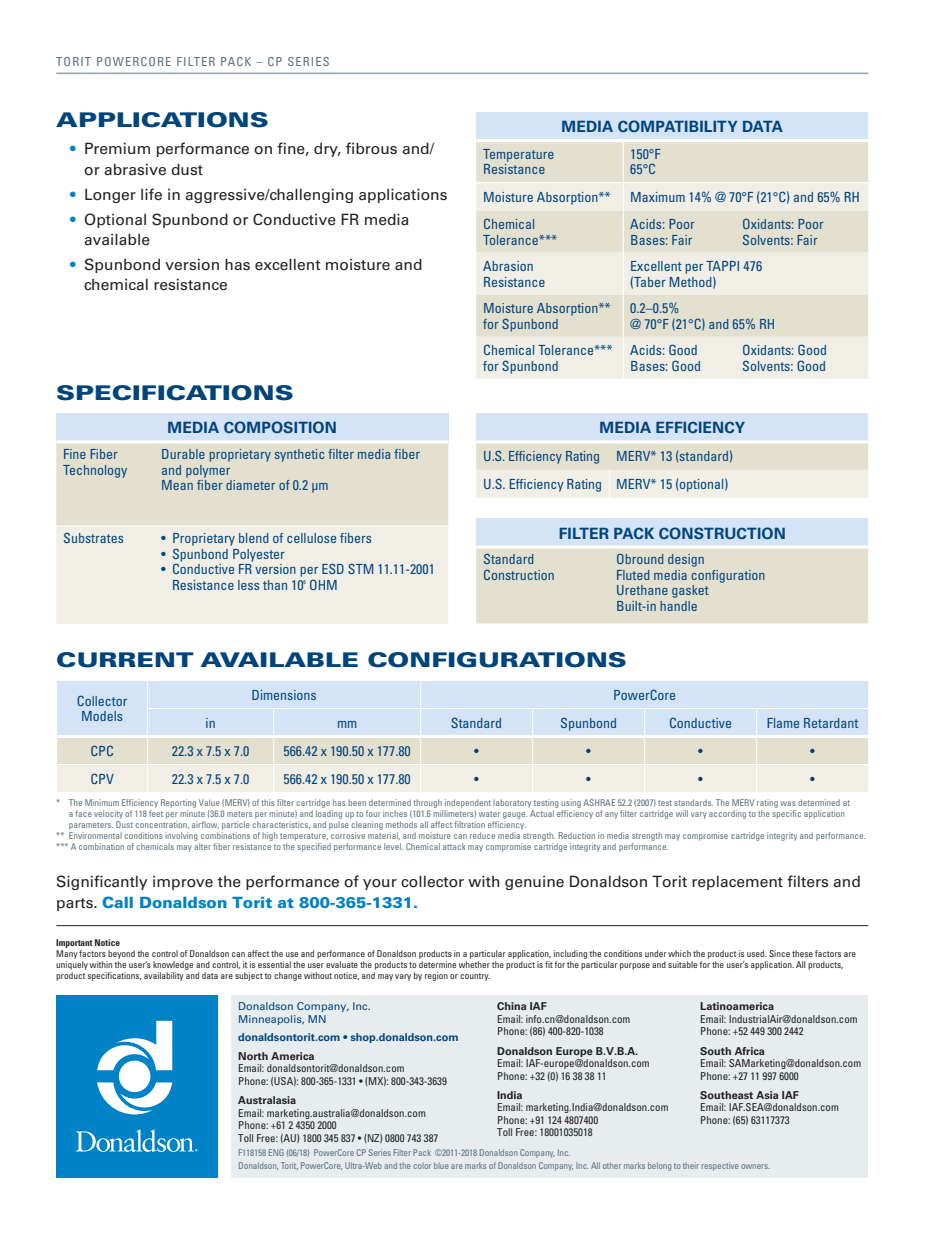 The height and width of the screenshot is (1233, 952). What do you see at coordinates (135, 169) in the screenshot?
I see `abrasive` at bounding box center [135, 169].
